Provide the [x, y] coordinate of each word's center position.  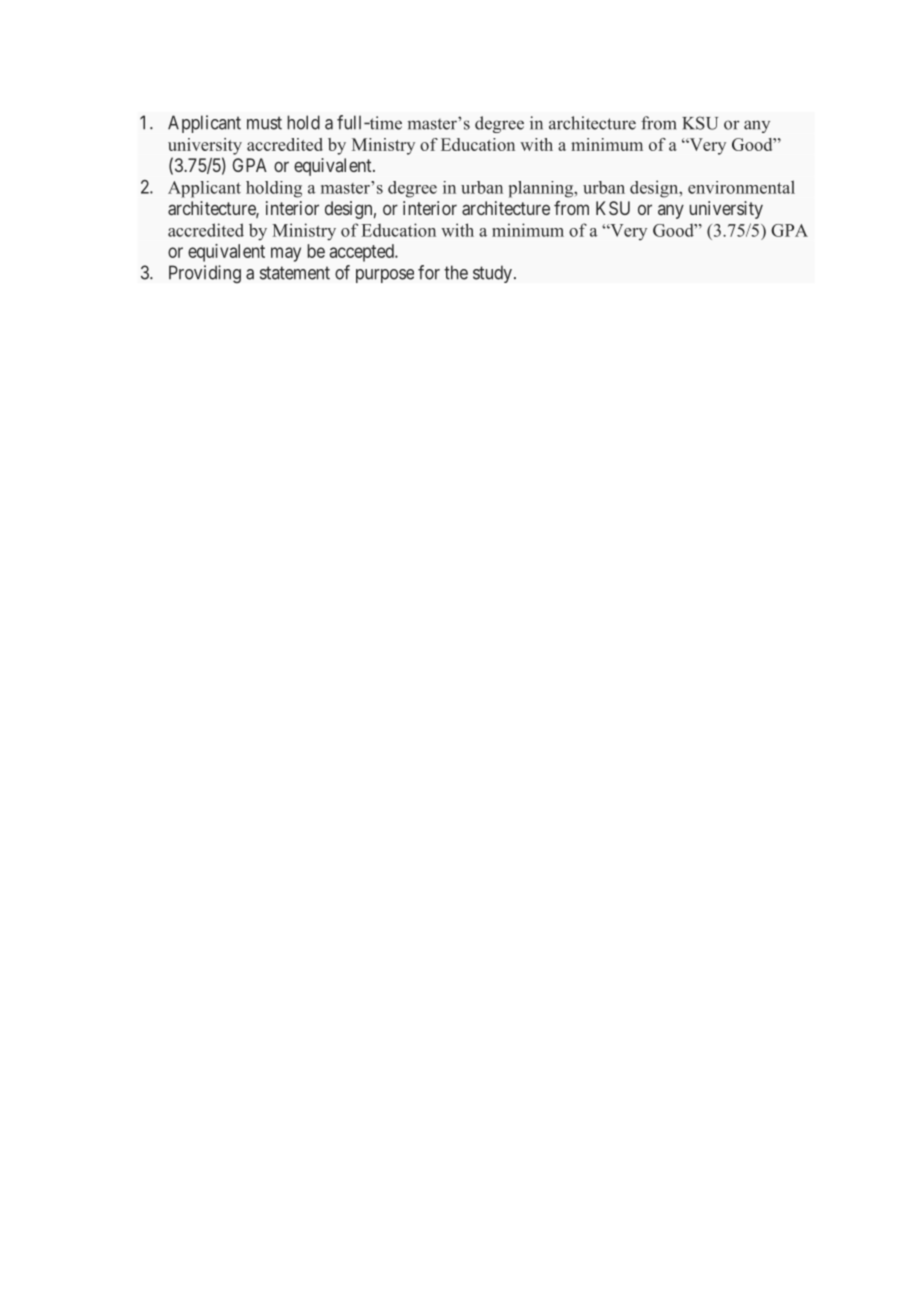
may [286, 254]
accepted [363, 253]
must [264, 123]
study [492, 274]
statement [295, 273]
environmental [741, 187]
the [456, 272]
